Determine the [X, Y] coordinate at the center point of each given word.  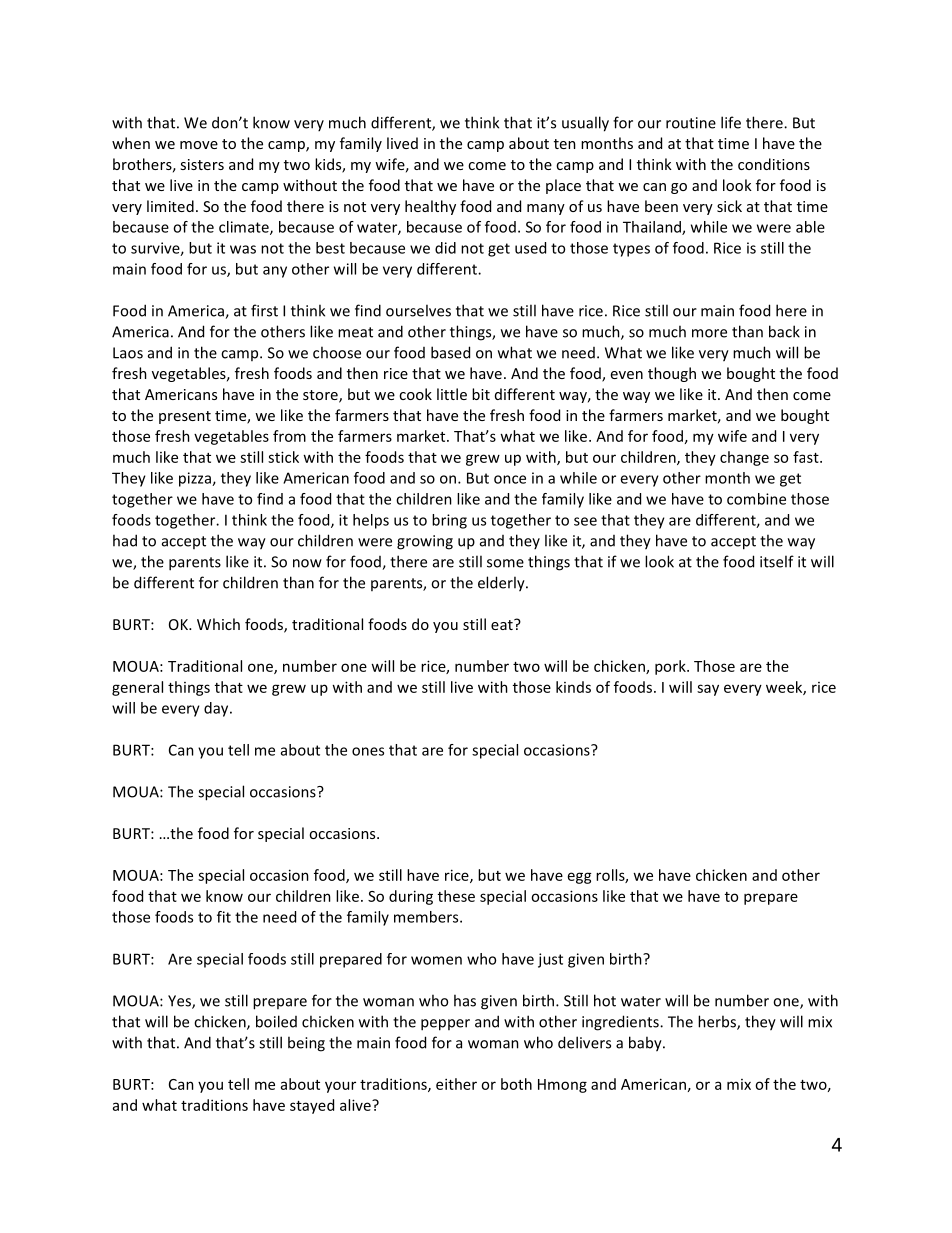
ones [368, 751]
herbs [718, 1022]
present [185, 417]
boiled [276, 1021]
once [510, 479]
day [217, 709]
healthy [430, 207]
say [708, 690]
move [199, 145]
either [456, 1084]
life [731, 122]
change [744, 458]
